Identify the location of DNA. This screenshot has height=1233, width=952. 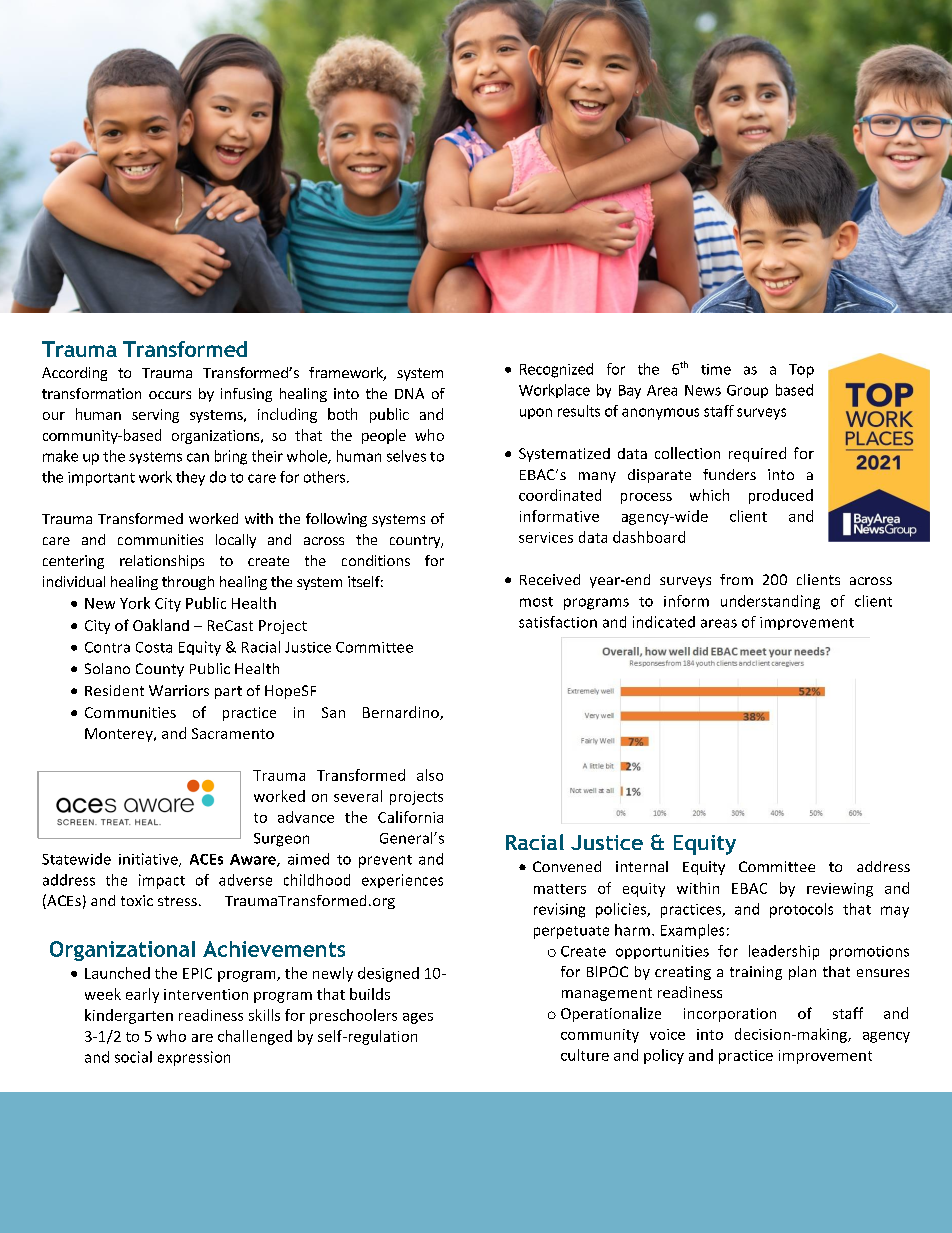
(409, 393).
